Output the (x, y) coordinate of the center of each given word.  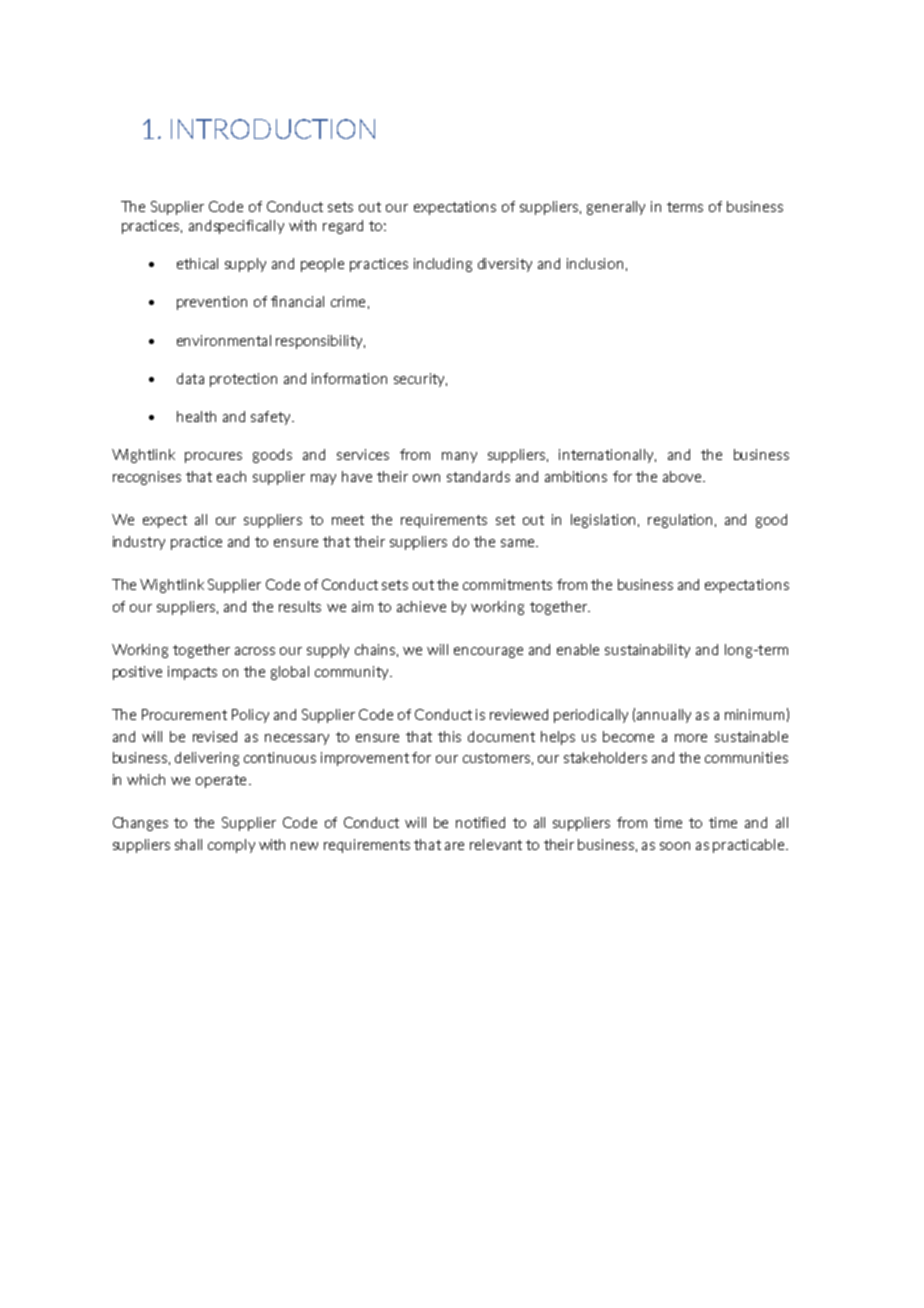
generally (616, 208)
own (426, 478)
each (231, 476)
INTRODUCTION (273, 129)
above (684, 476)
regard (343, 227)
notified (480, 822)
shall (188, 844)
